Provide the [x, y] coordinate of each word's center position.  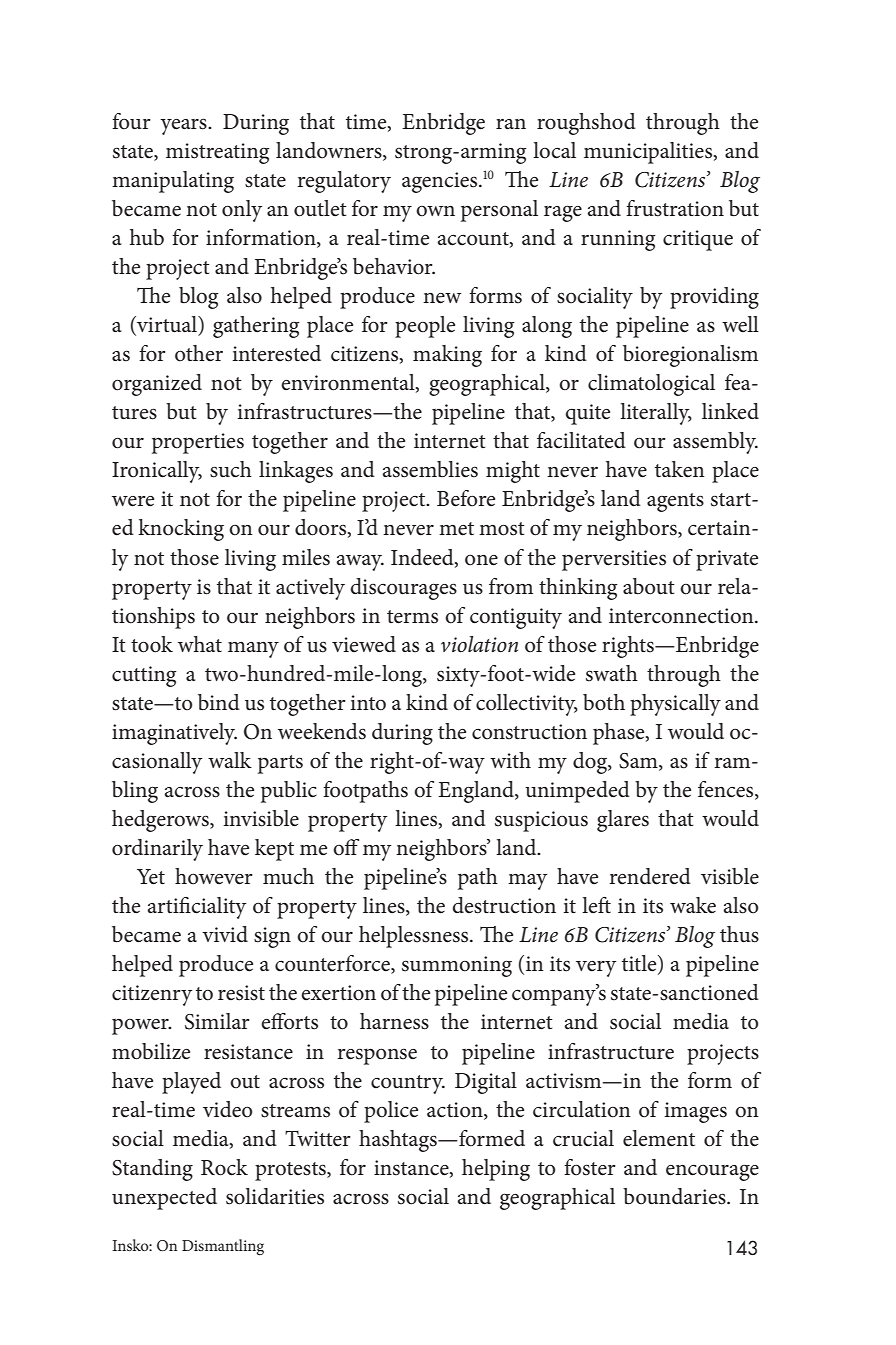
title [640, 964]
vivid [225, 934]
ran [511, 124]
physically [675, 705]
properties [198, 443]
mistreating [218, 153]
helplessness [415, 937]
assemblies [430, 469]
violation [479, 644]
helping [496, 1170]
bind [219, 702]
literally [656, 414]
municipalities [649, 153]
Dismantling [223, 1247]
